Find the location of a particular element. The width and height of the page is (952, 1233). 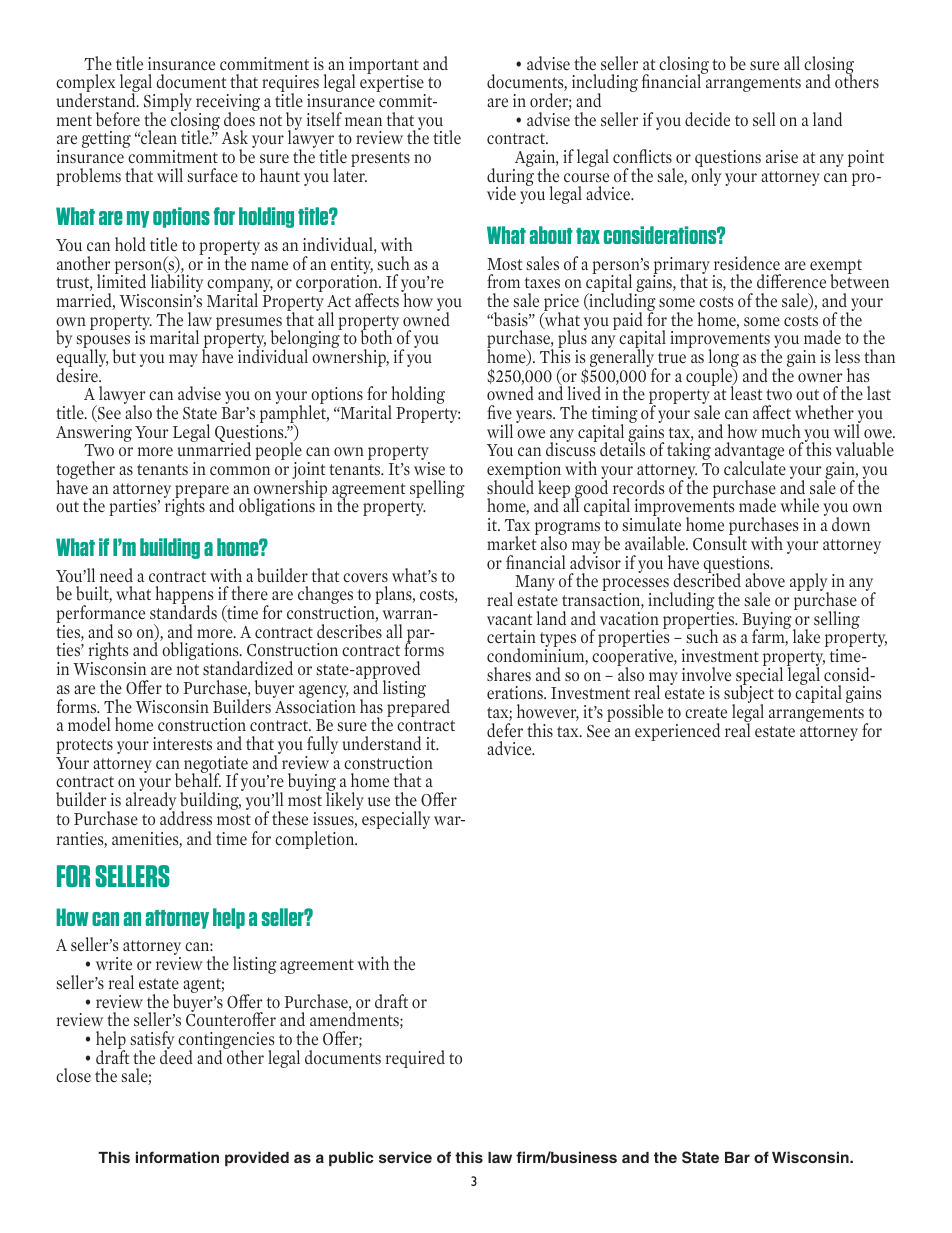

five is located at coordinates (499, 412).
